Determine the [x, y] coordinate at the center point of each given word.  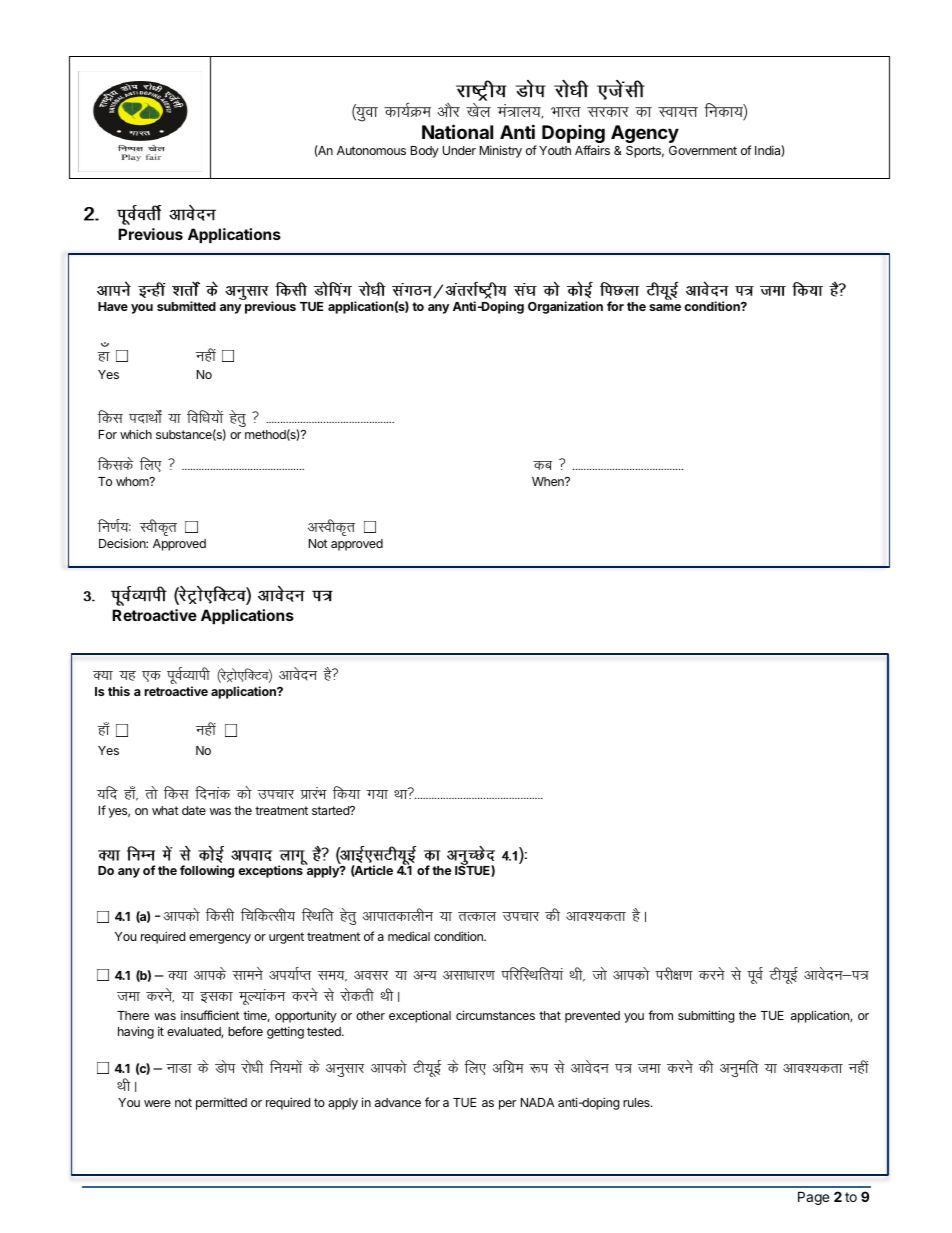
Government [703, 150]
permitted [221, 1104]
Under [459, 150]
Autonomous [371, 150]
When [549, 481]
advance [398, 1102]
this [119, 691]
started [331, 810]
